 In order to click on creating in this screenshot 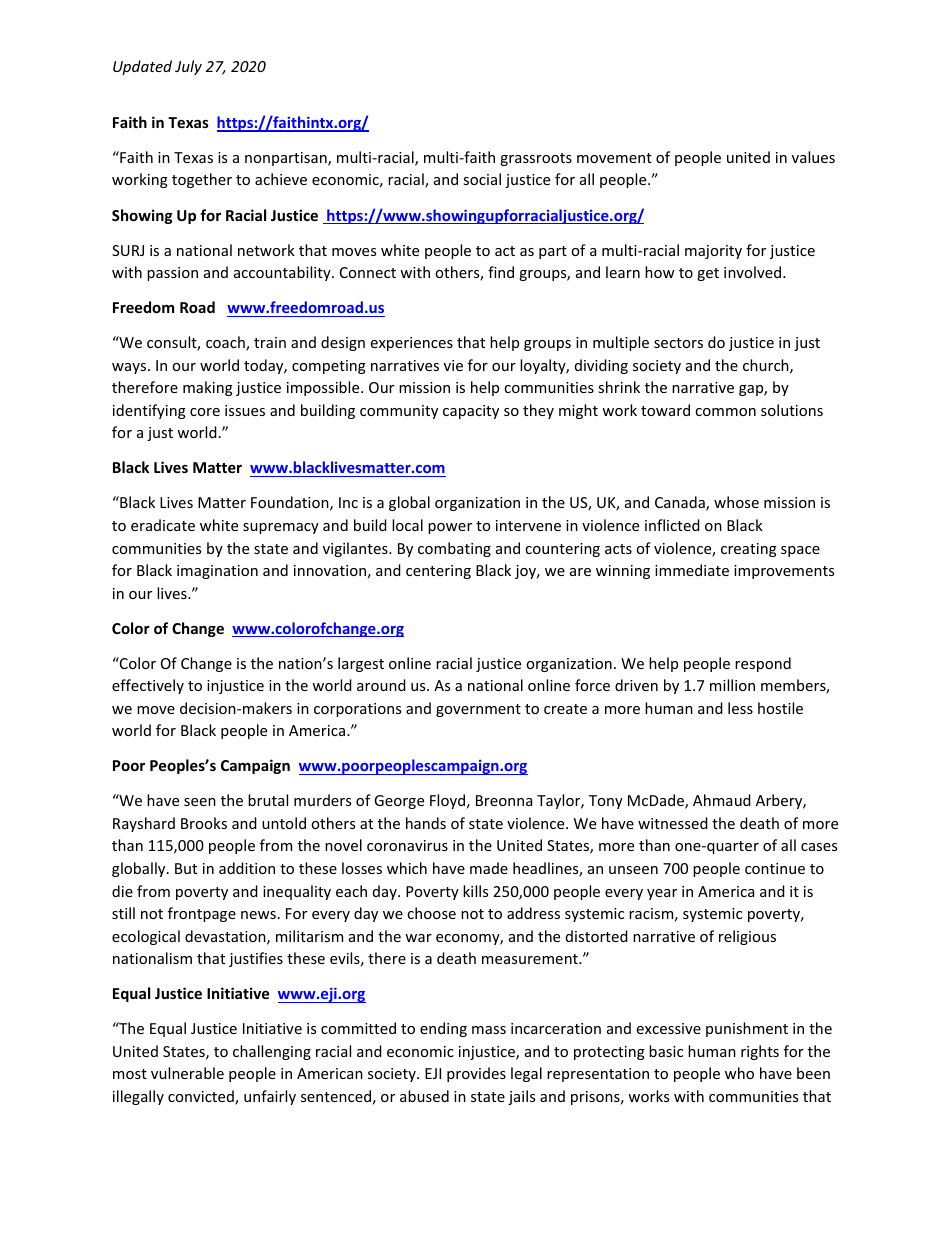, I will do `click(749, 550)`.
